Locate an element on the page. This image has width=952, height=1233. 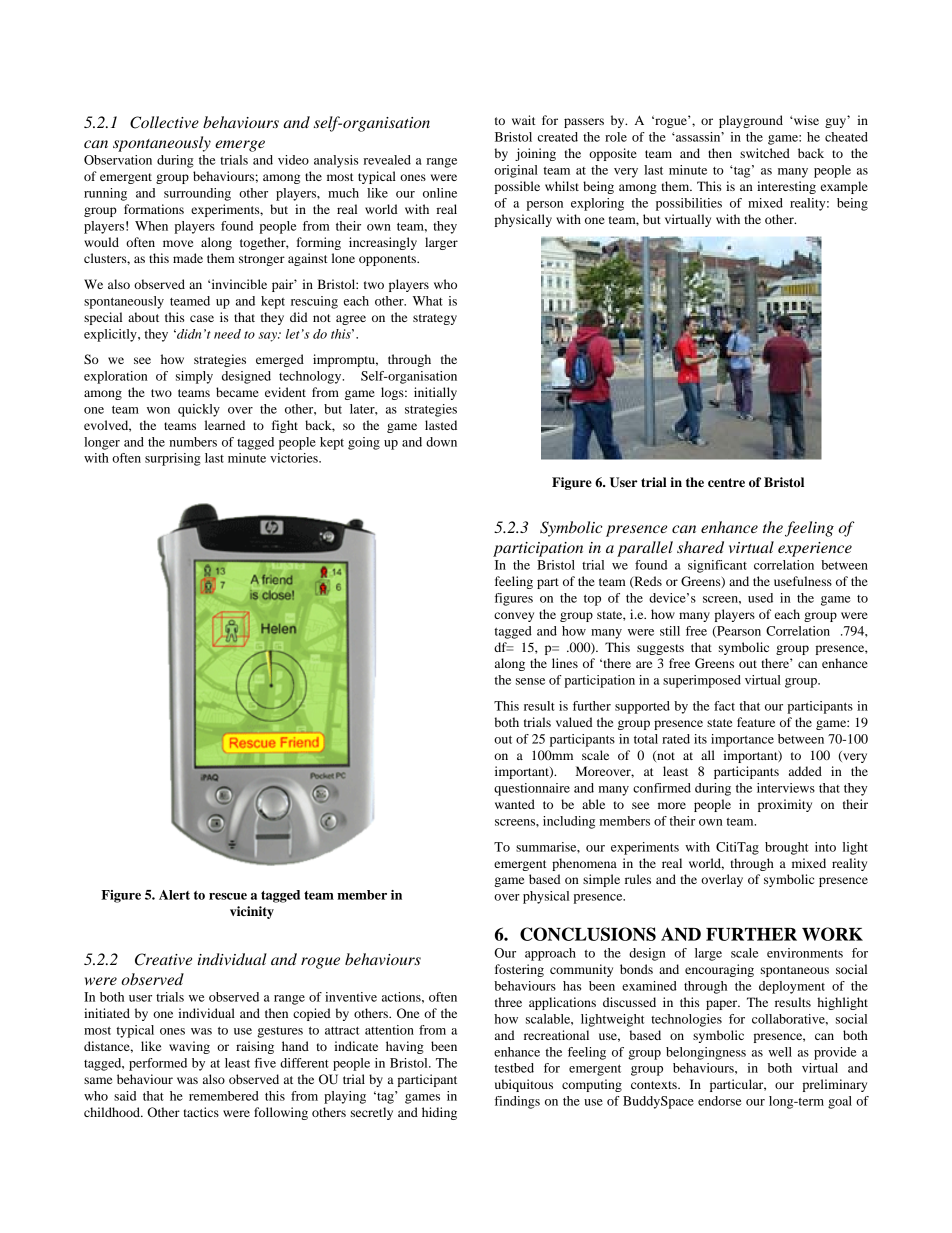
surprising is located at coordinates (173, 459).
